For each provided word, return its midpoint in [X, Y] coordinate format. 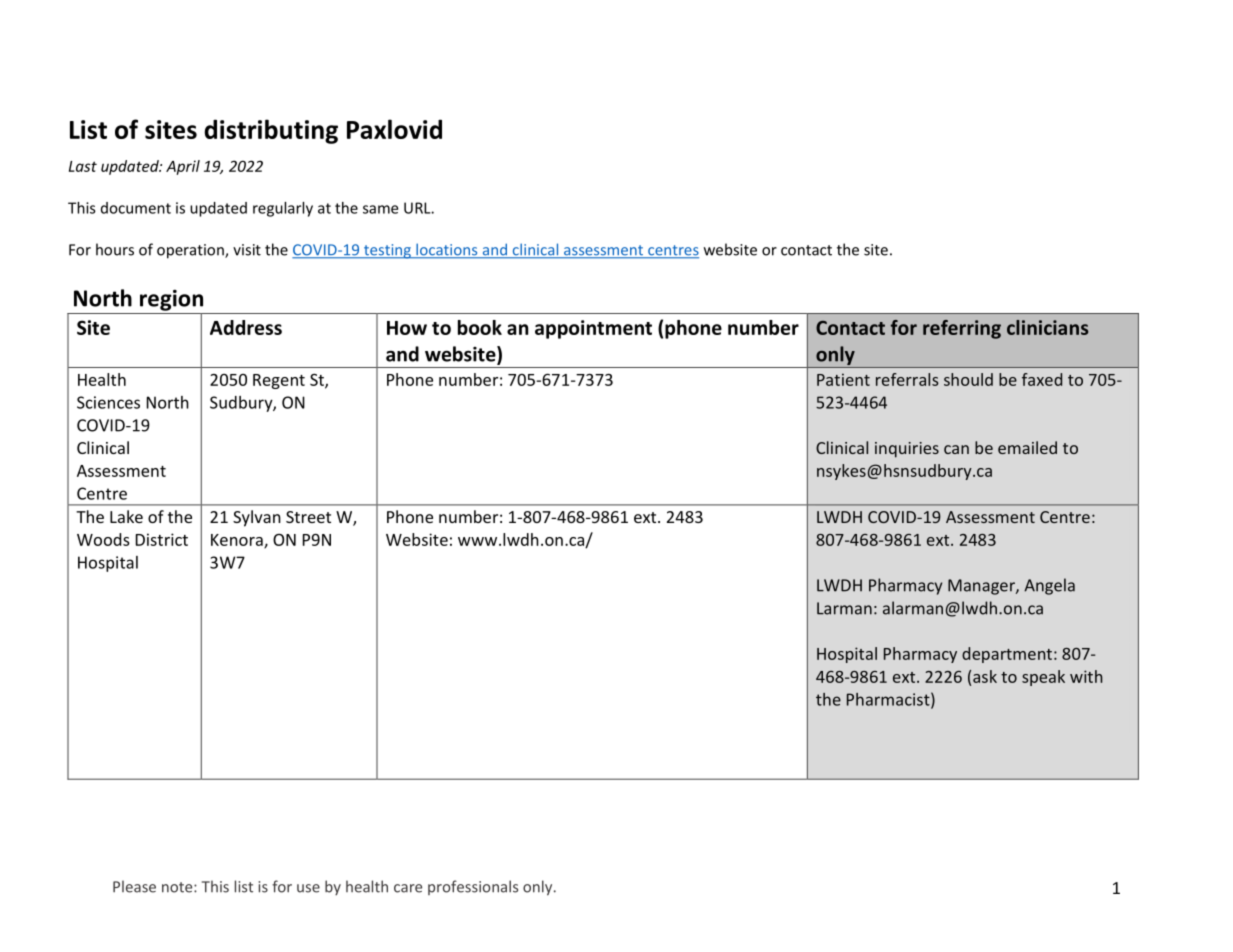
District [162, 539]
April [183, 167]
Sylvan [257, 518]
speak [1043, 678]
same [380, 209]
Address [246, 327]
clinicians [1047, 327]
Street [308, 517]
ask [985, 676]
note [178, 887]
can [956, 449]
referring [962, 329]
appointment [593, 329]
